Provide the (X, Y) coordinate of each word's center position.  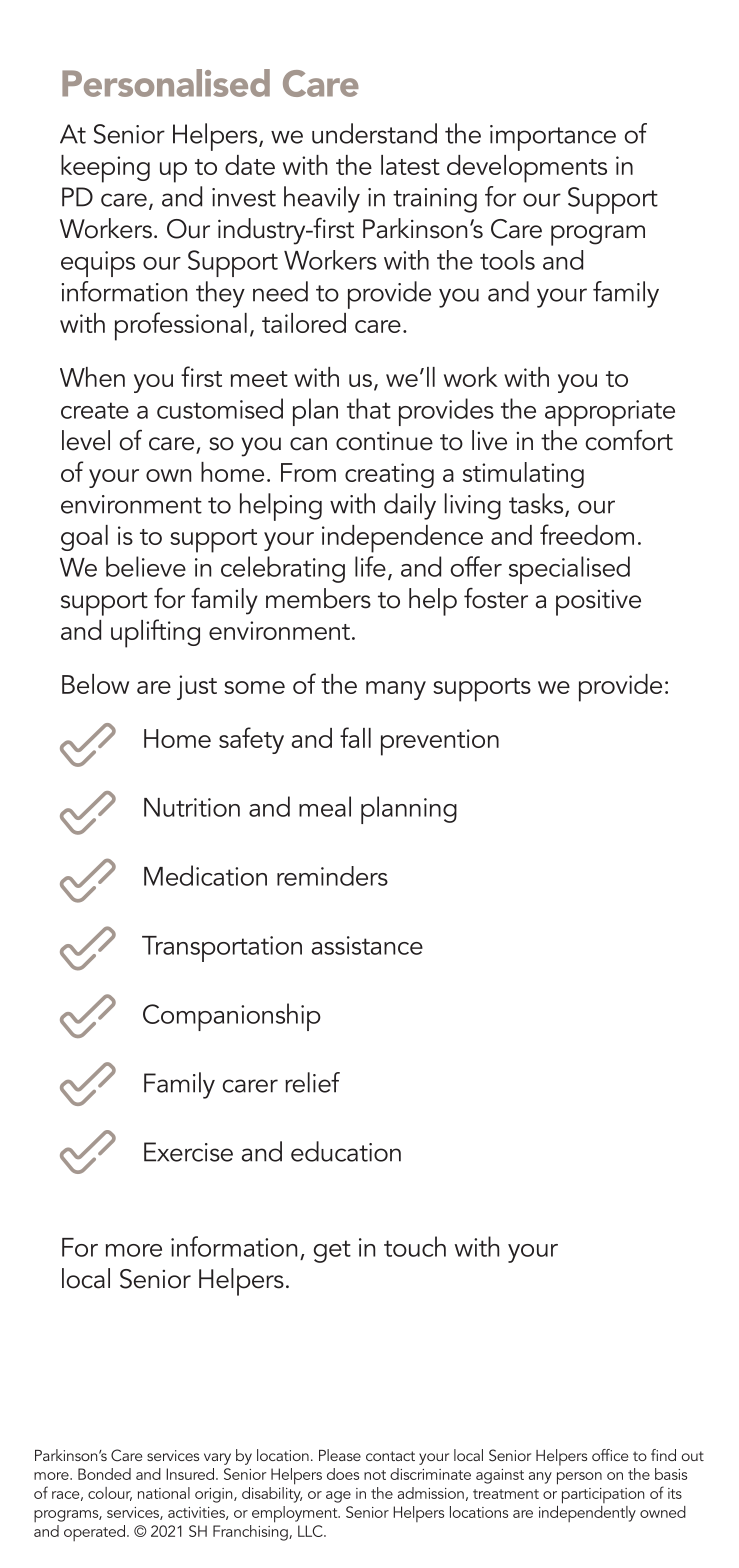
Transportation (222, 949)
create (95, 410)
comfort (629, 440)
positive (598, 603)
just (197, 687)
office (610, 1455)
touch (415, 1246)
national (164, 1493)
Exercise (188, 1152)
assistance (367, 945)
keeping (105, 169)
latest (410, 165)
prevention (440, 742)
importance (553, 138)
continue (384, 441)
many (396, 690)
